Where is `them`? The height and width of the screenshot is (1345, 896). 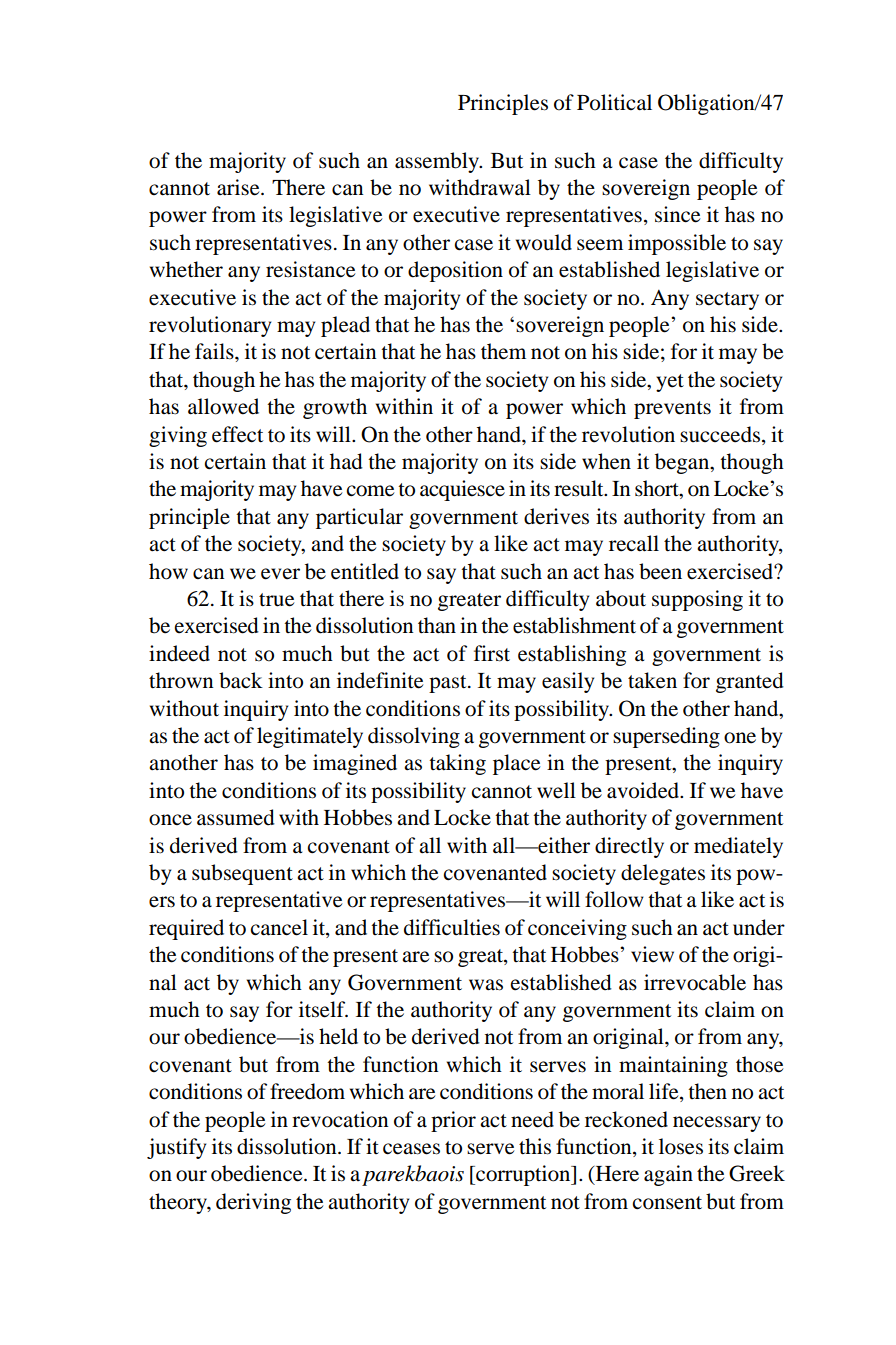
them is located at coordinates (503, 351).
